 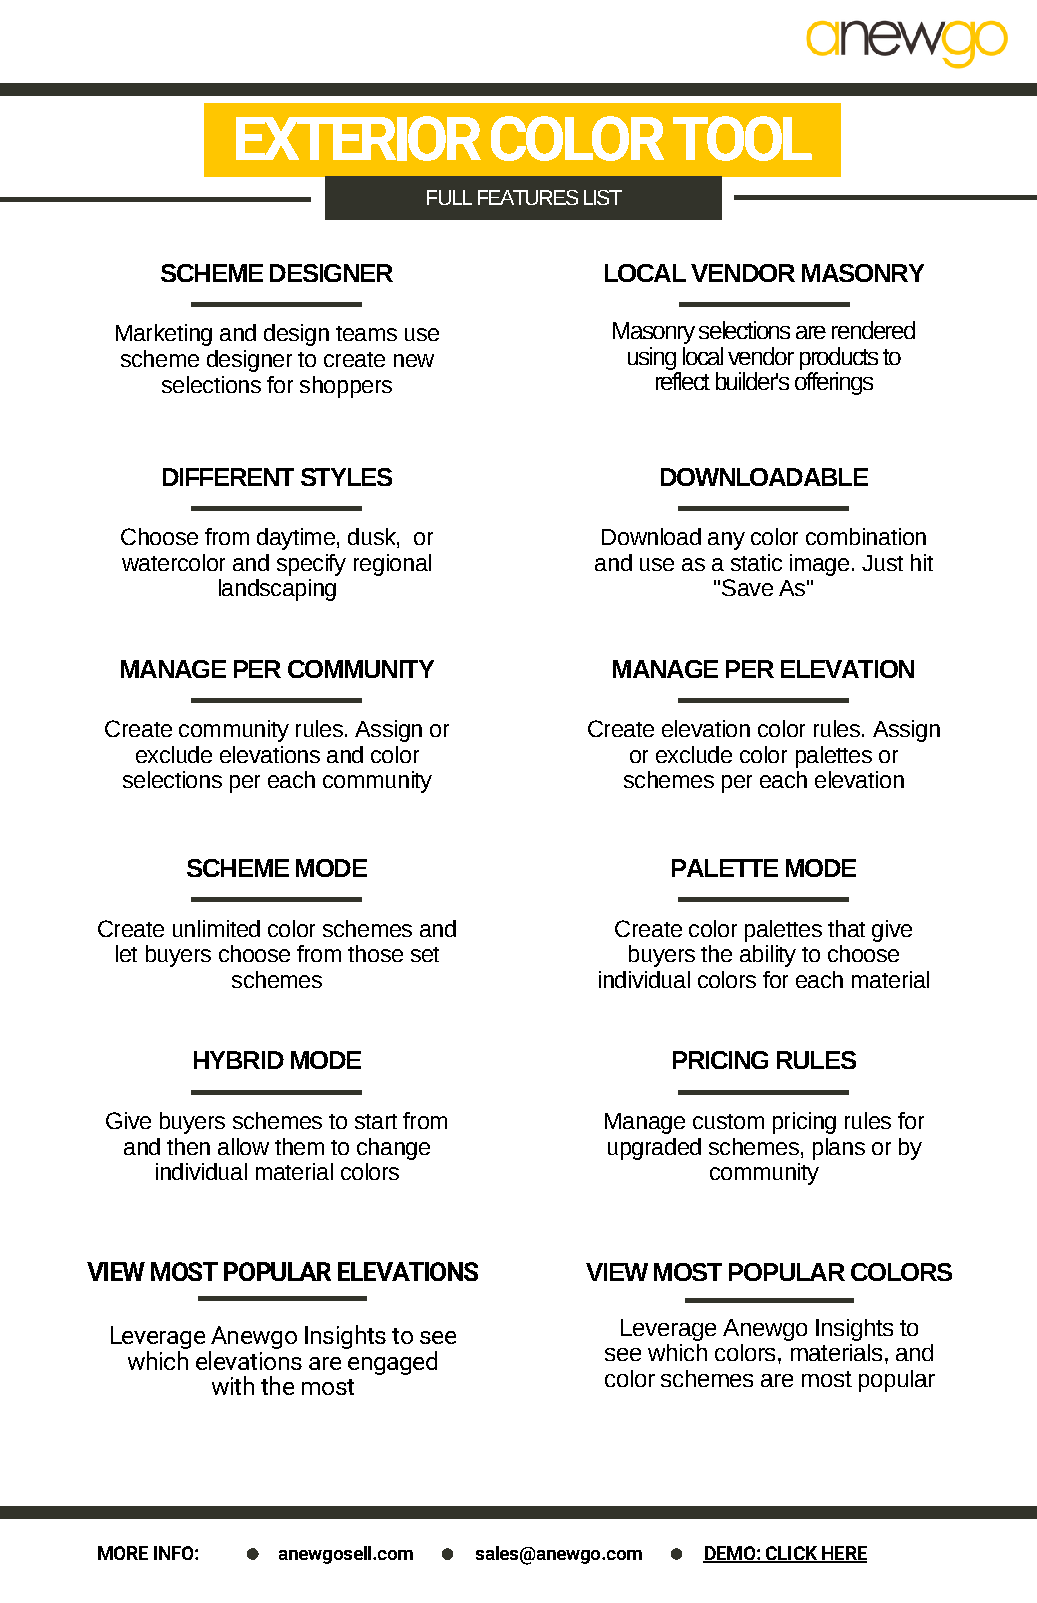 I want to click on MORE, so click(x=123, y=1553).
